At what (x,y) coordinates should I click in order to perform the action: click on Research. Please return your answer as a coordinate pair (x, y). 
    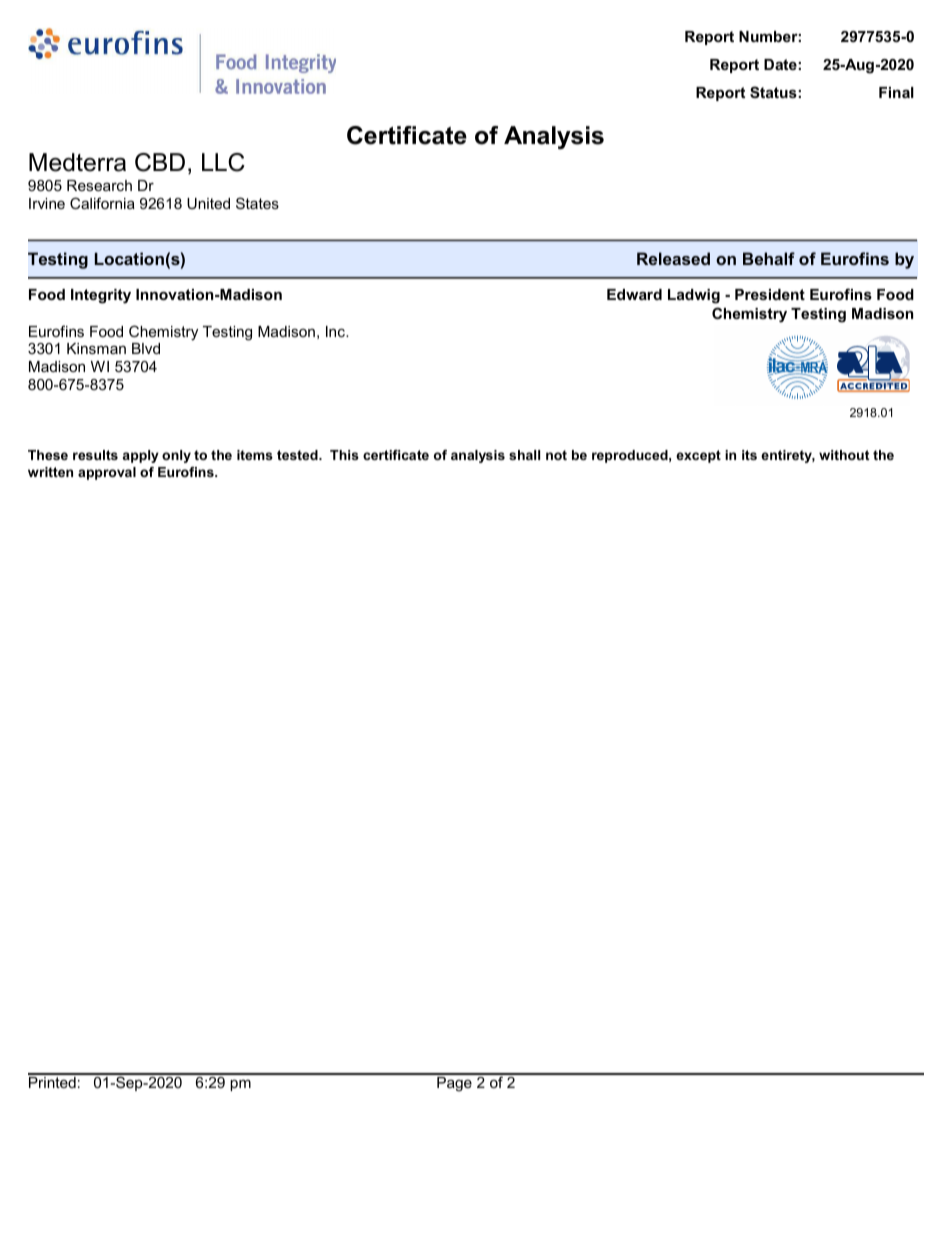
    Looking at the image, I should click on (99, 185).
